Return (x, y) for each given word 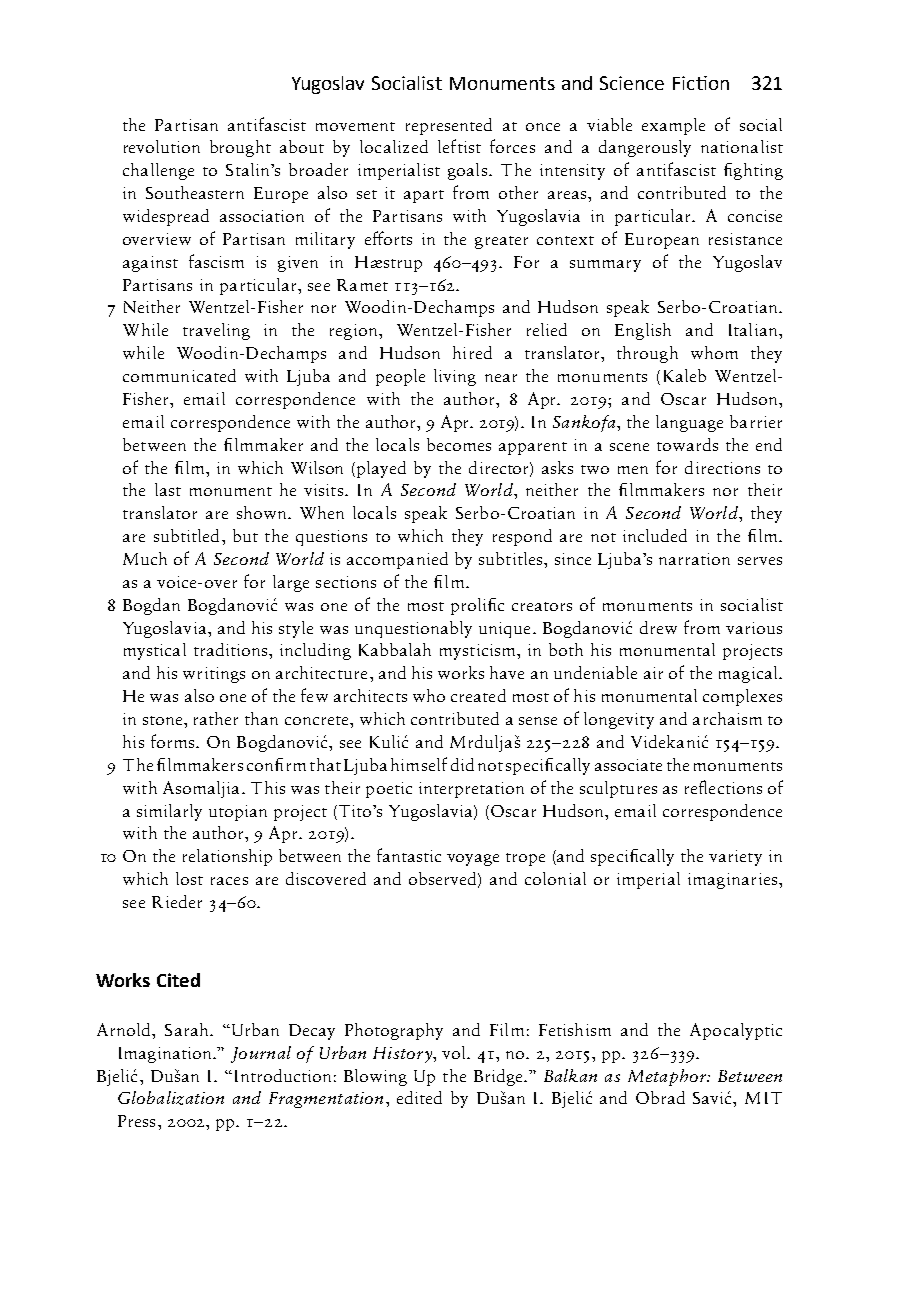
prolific (477, 606)
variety (735, 858)
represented (449, 126)
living (455, 377)
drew (658, 627)
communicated (179, 375)
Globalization (171, 1098)
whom (714, 352)
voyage (473, 860)
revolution (162, 146)
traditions (232, 649)
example (673, 126)
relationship (227, 857)
